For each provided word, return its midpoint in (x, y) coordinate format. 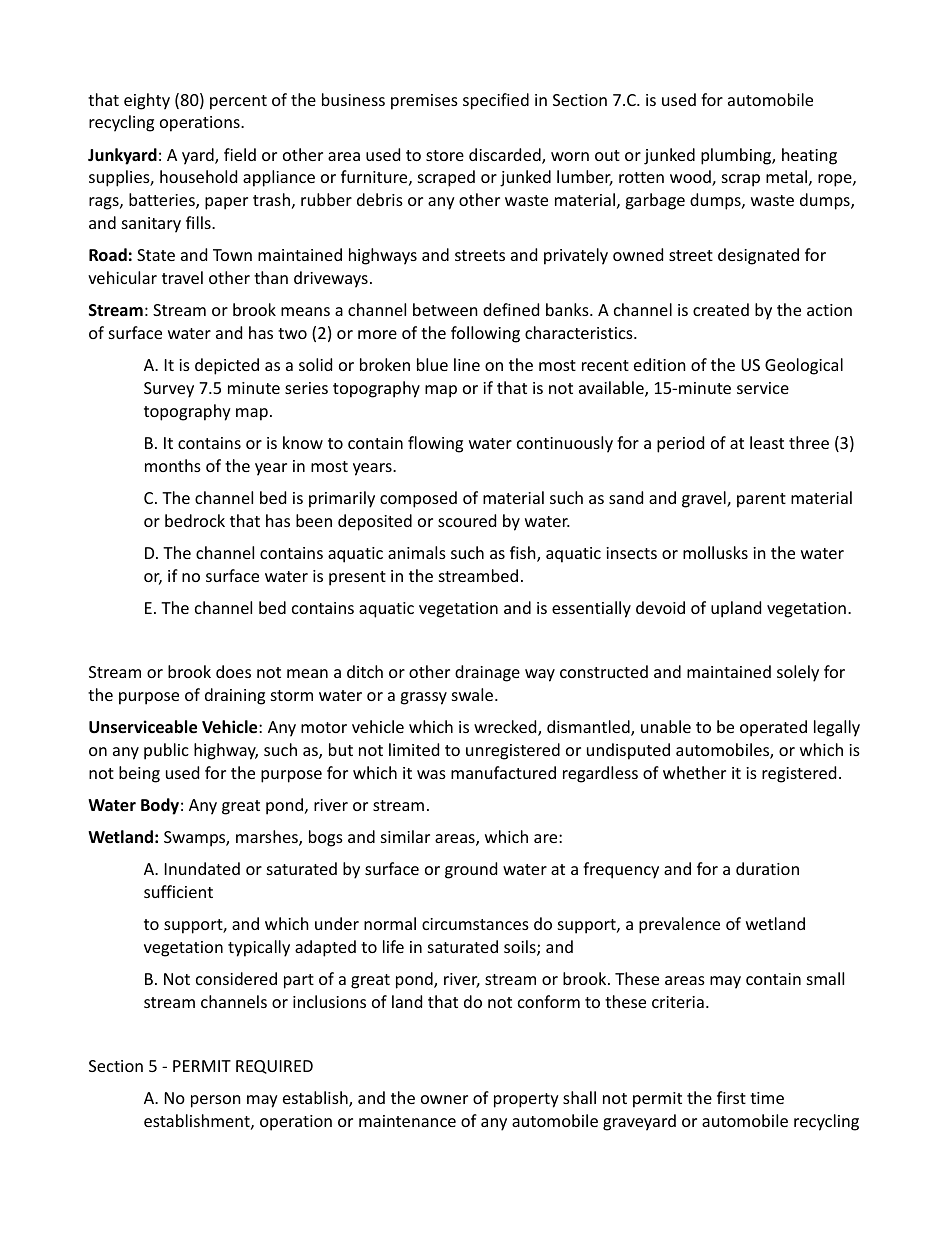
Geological (804, 366)
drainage (487, 673)
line (467, 364)
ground (471, 870)
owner (444, 1099)
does (233, 671)
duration (767, 868)
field (240, 154)
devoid (660, 607)
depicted (227, 366)
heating (809, 156)
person (216, 1101)
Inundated (202, 868)
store (445, 155)
